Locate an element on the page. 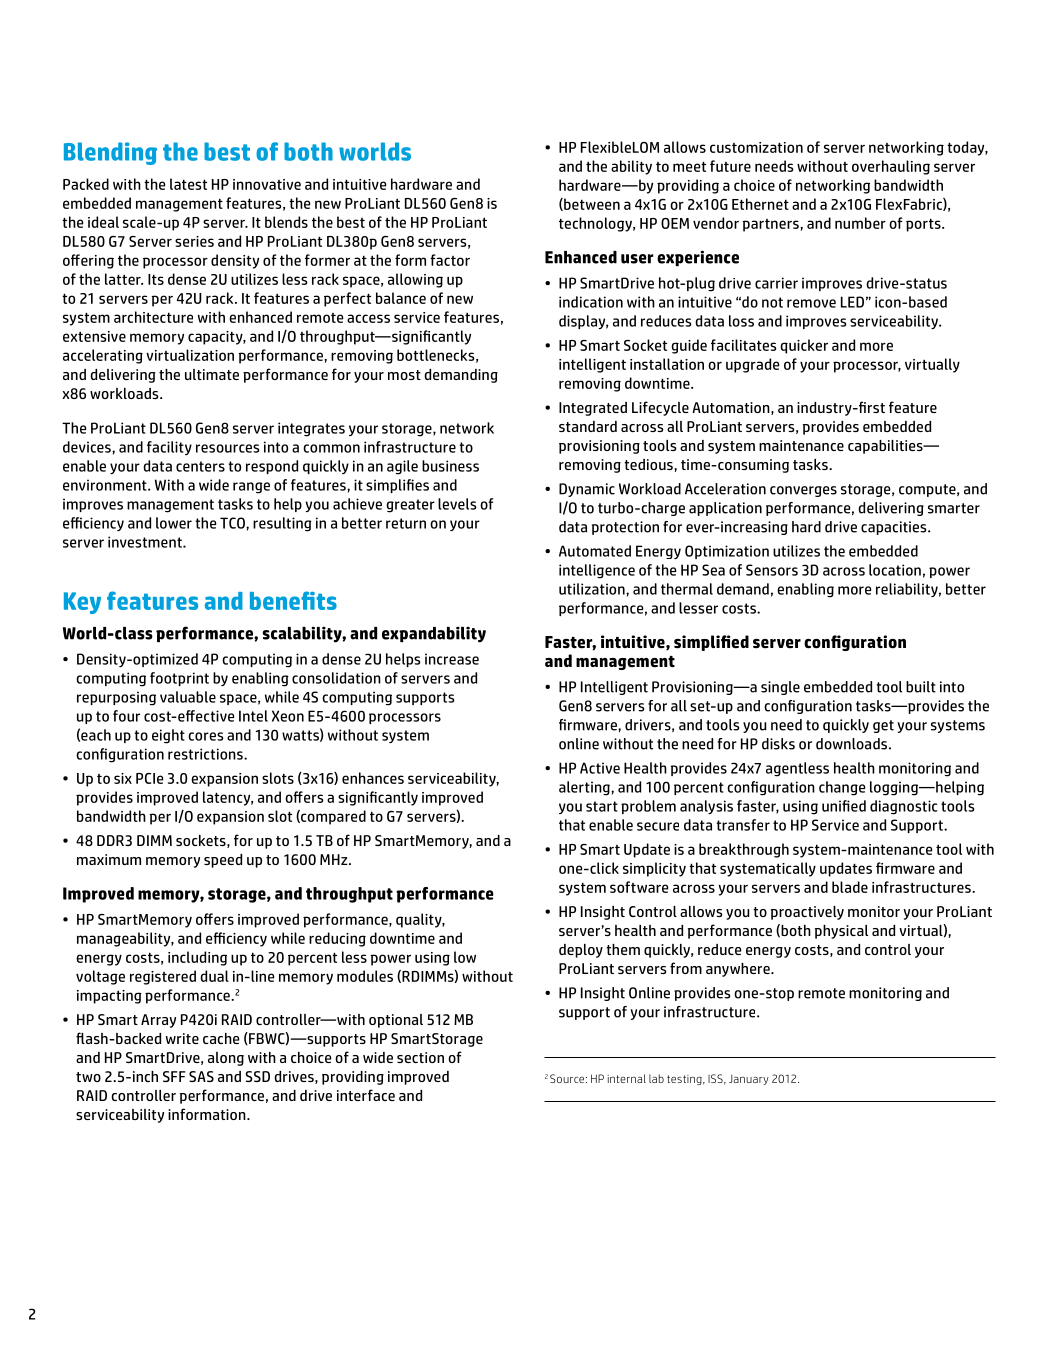  increase is located at coordinates (452, 659).
